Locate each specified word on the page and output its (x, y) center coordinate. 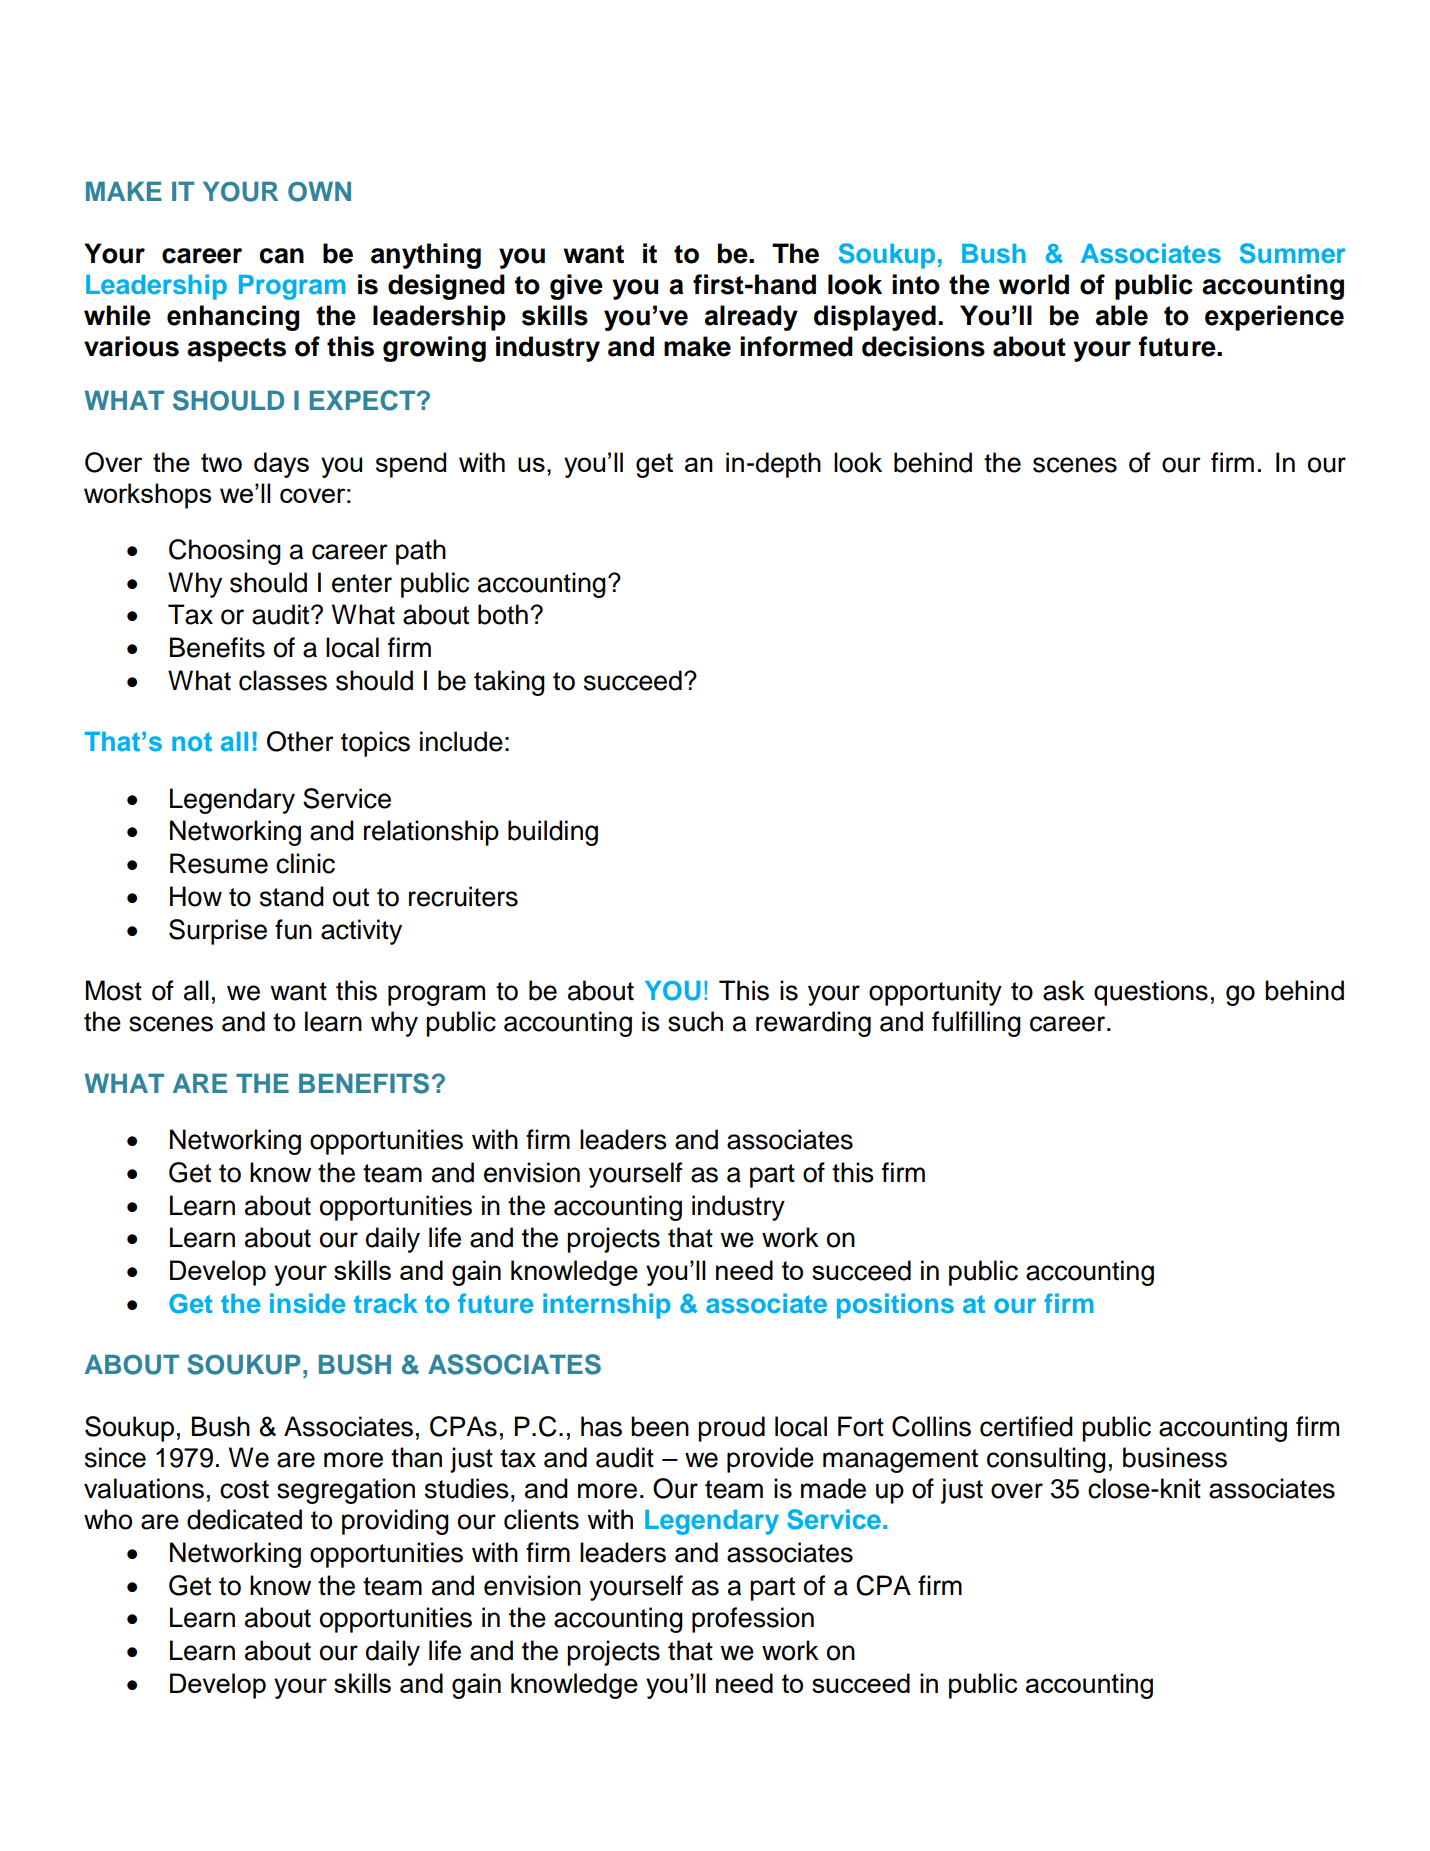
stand (292, 896)
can (281, 256)
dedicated (244, 1519)
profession (753, 1620)
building (553, 833)
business (1175, 1457)
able (1122, 315)
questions (1151, 993)
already (751, 318)
